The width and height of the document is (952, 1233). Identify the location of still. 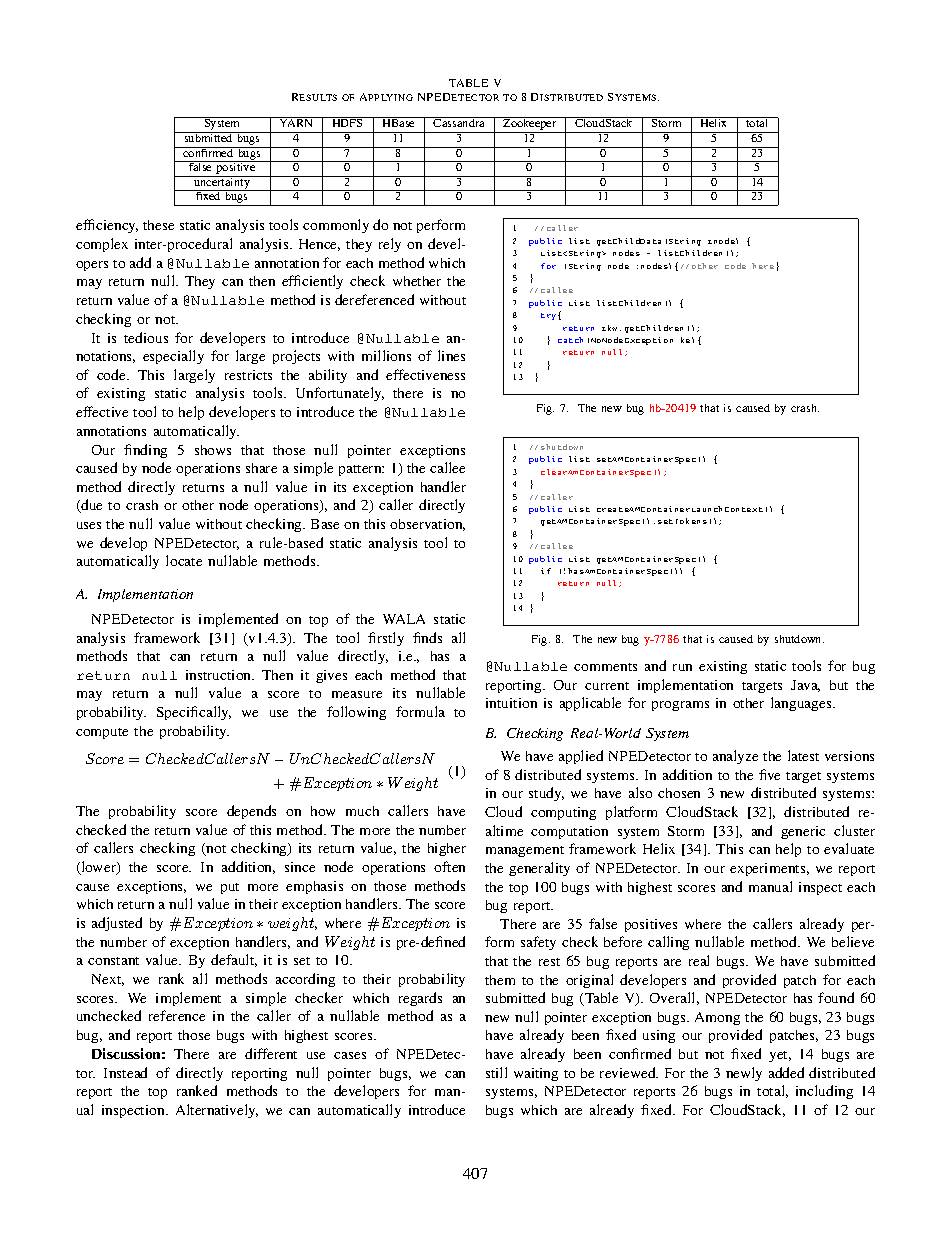
(496, 1072).
